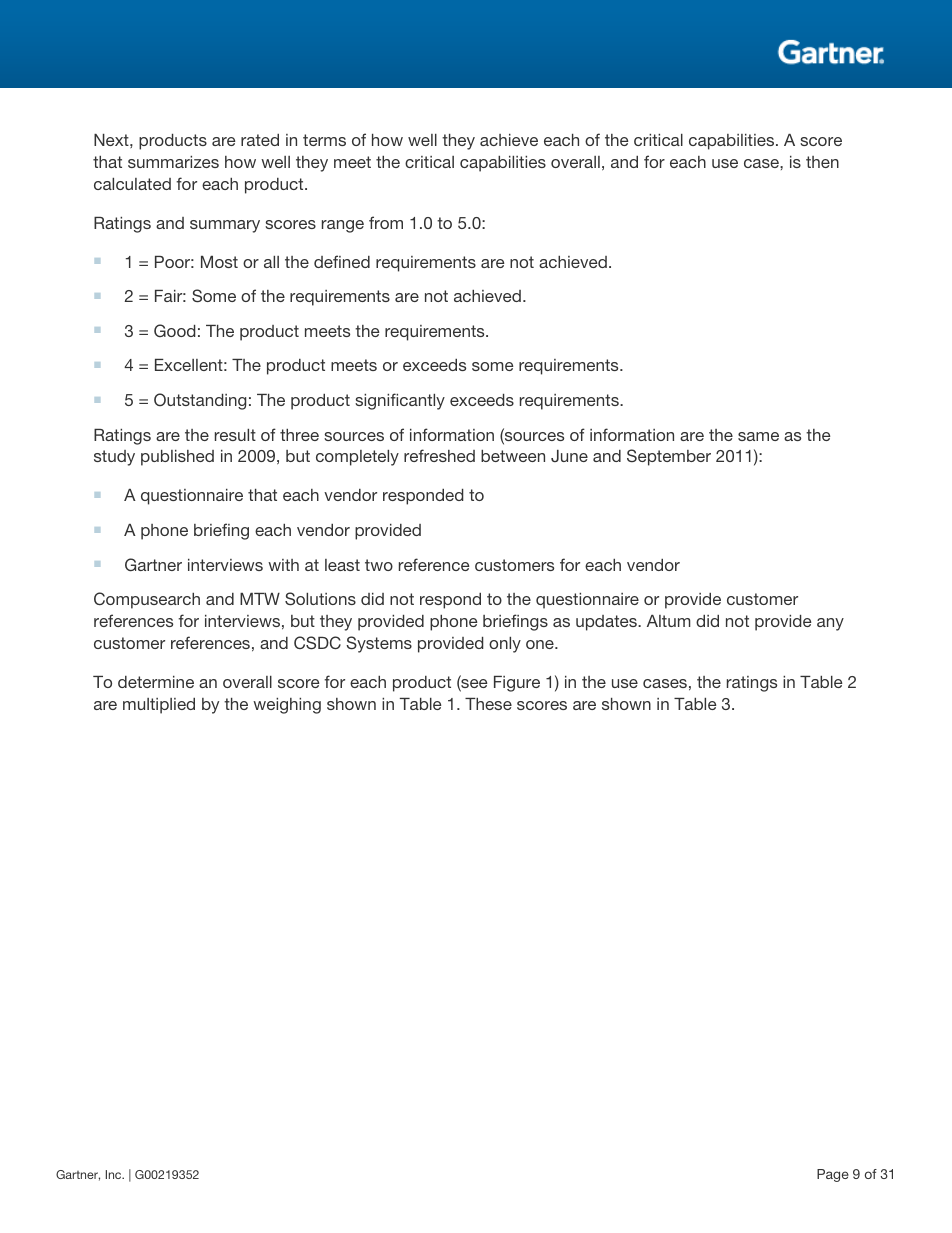  I want to click on any, so click(830, 624).
